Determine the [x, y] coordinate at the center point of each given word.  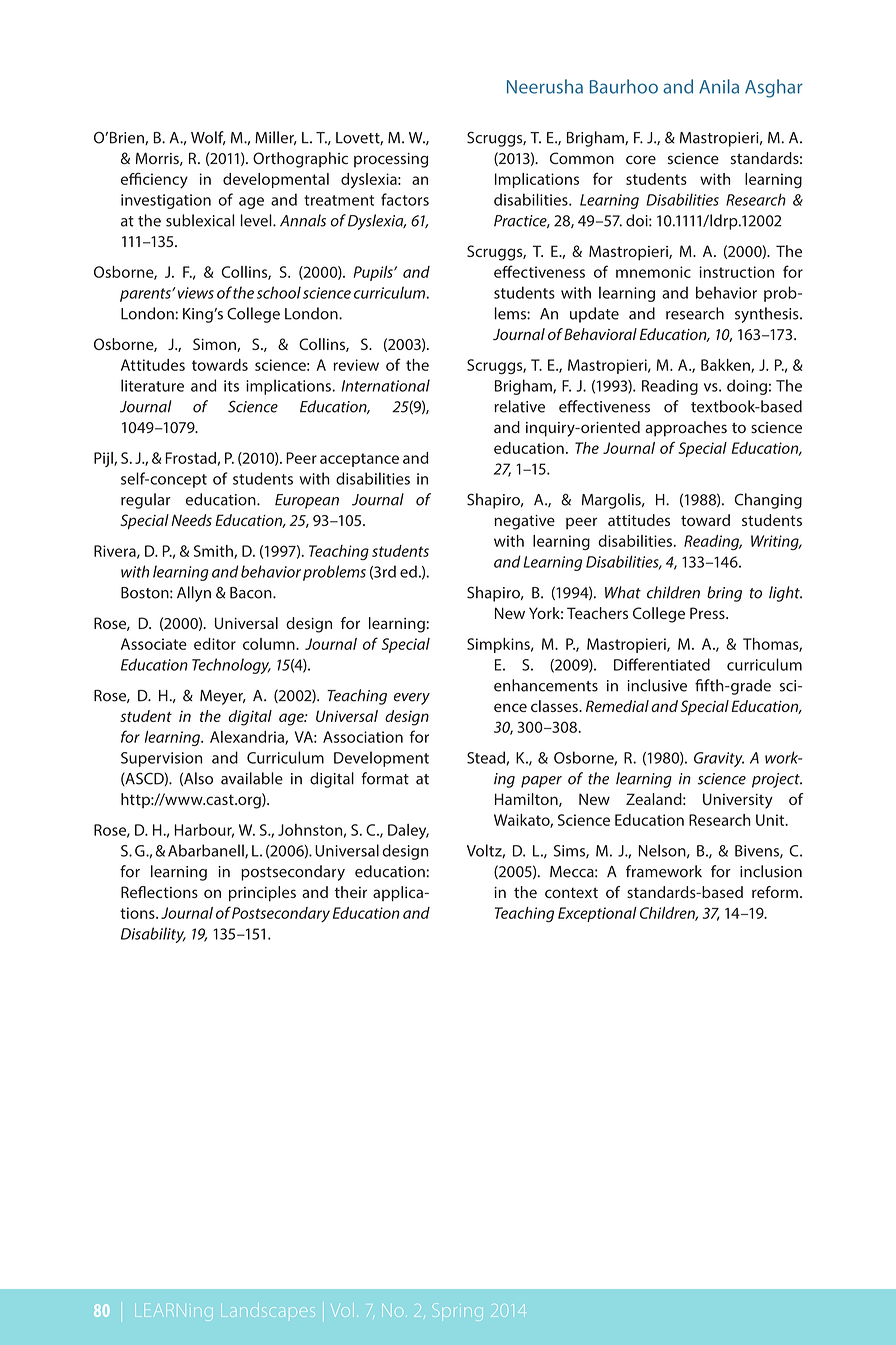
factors [405, 199]
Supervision [161, 759]
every [412, 699]
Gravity [719, 759]
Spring [458, 1312]
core [641, 160]
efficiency [154, 180]
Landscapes [268, 1310]
